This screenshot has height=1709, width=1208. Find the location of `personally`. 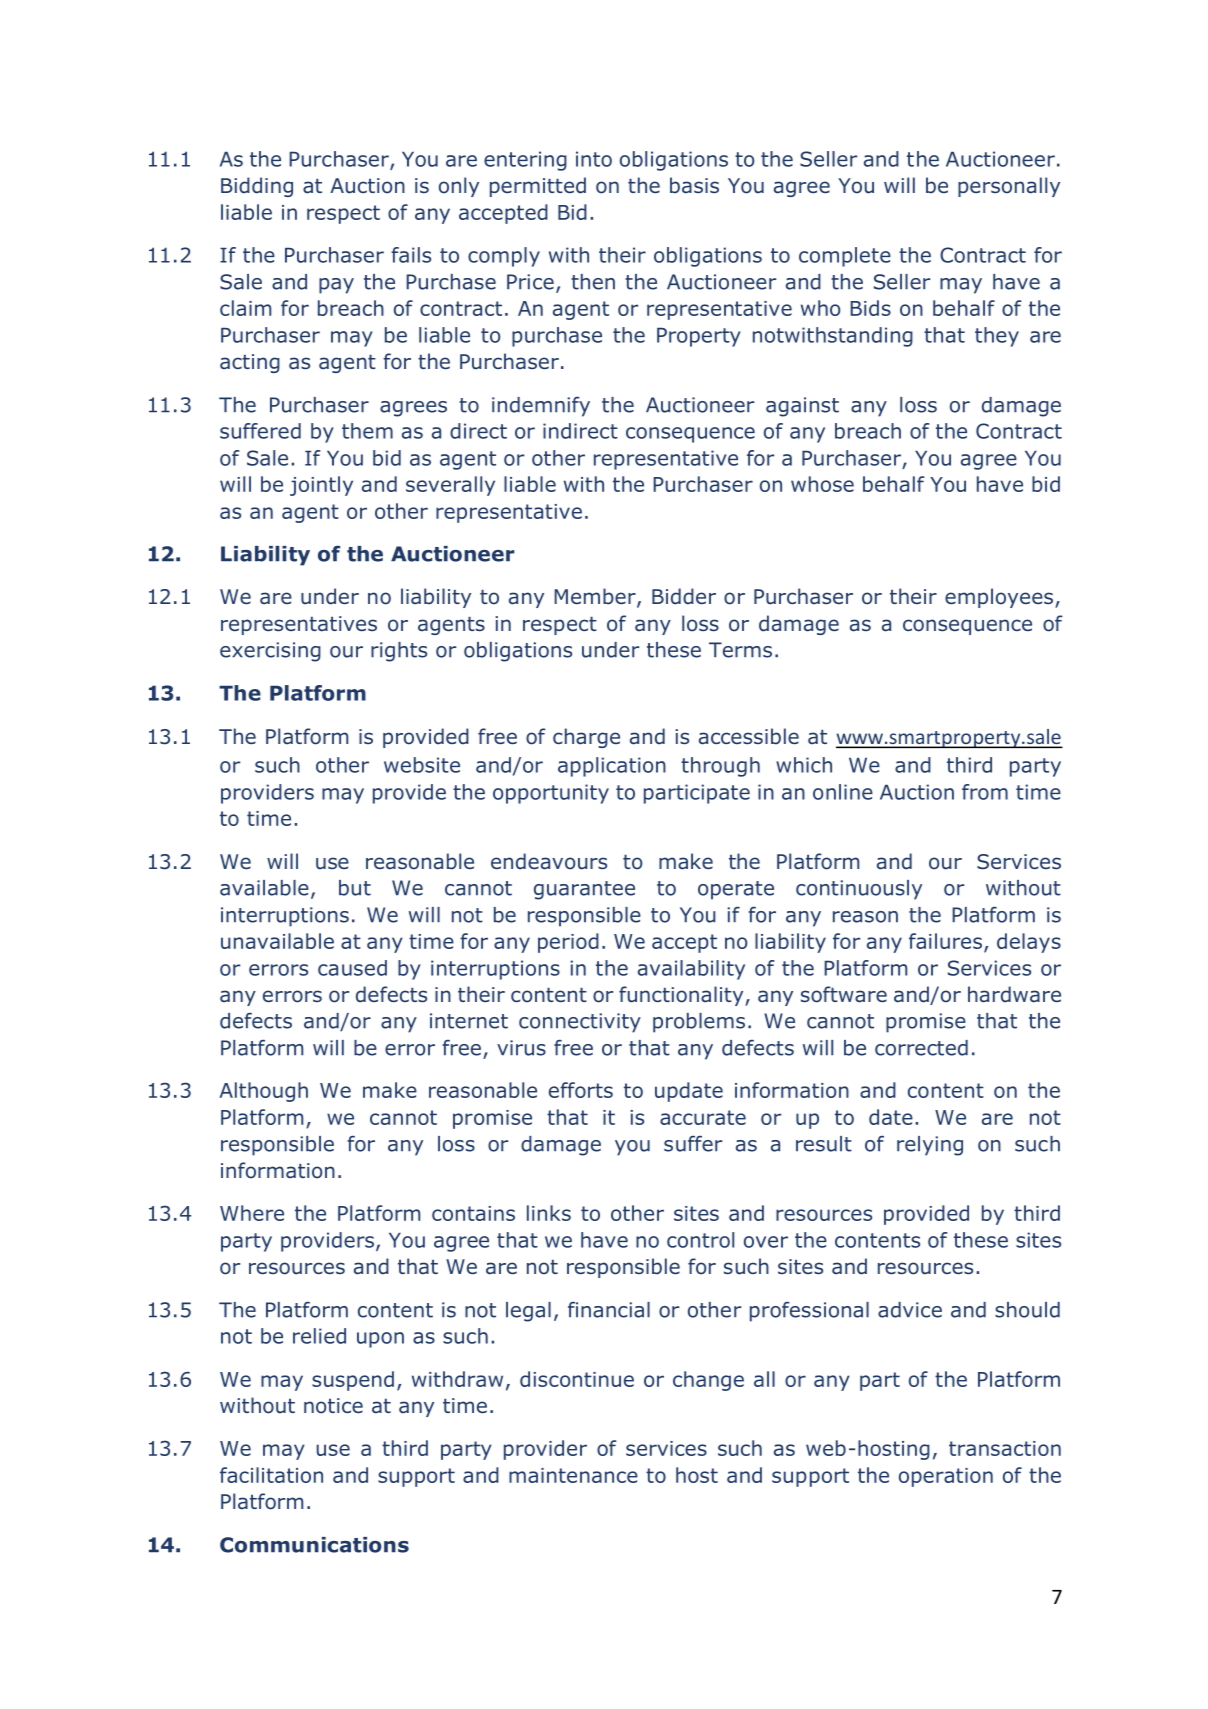

personally is located at coordinates (1009, 187).
